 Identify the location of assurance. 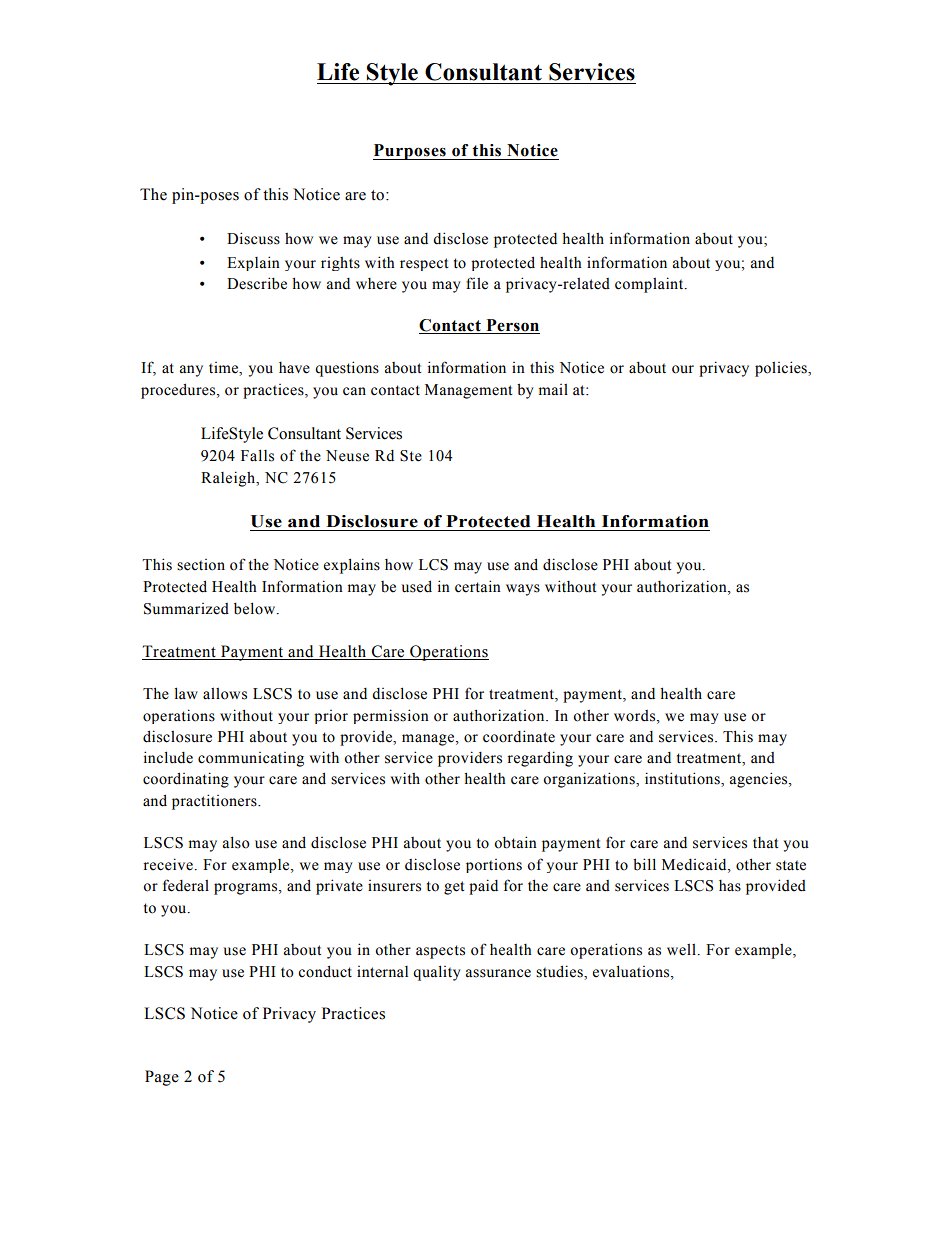
(498, 973).
